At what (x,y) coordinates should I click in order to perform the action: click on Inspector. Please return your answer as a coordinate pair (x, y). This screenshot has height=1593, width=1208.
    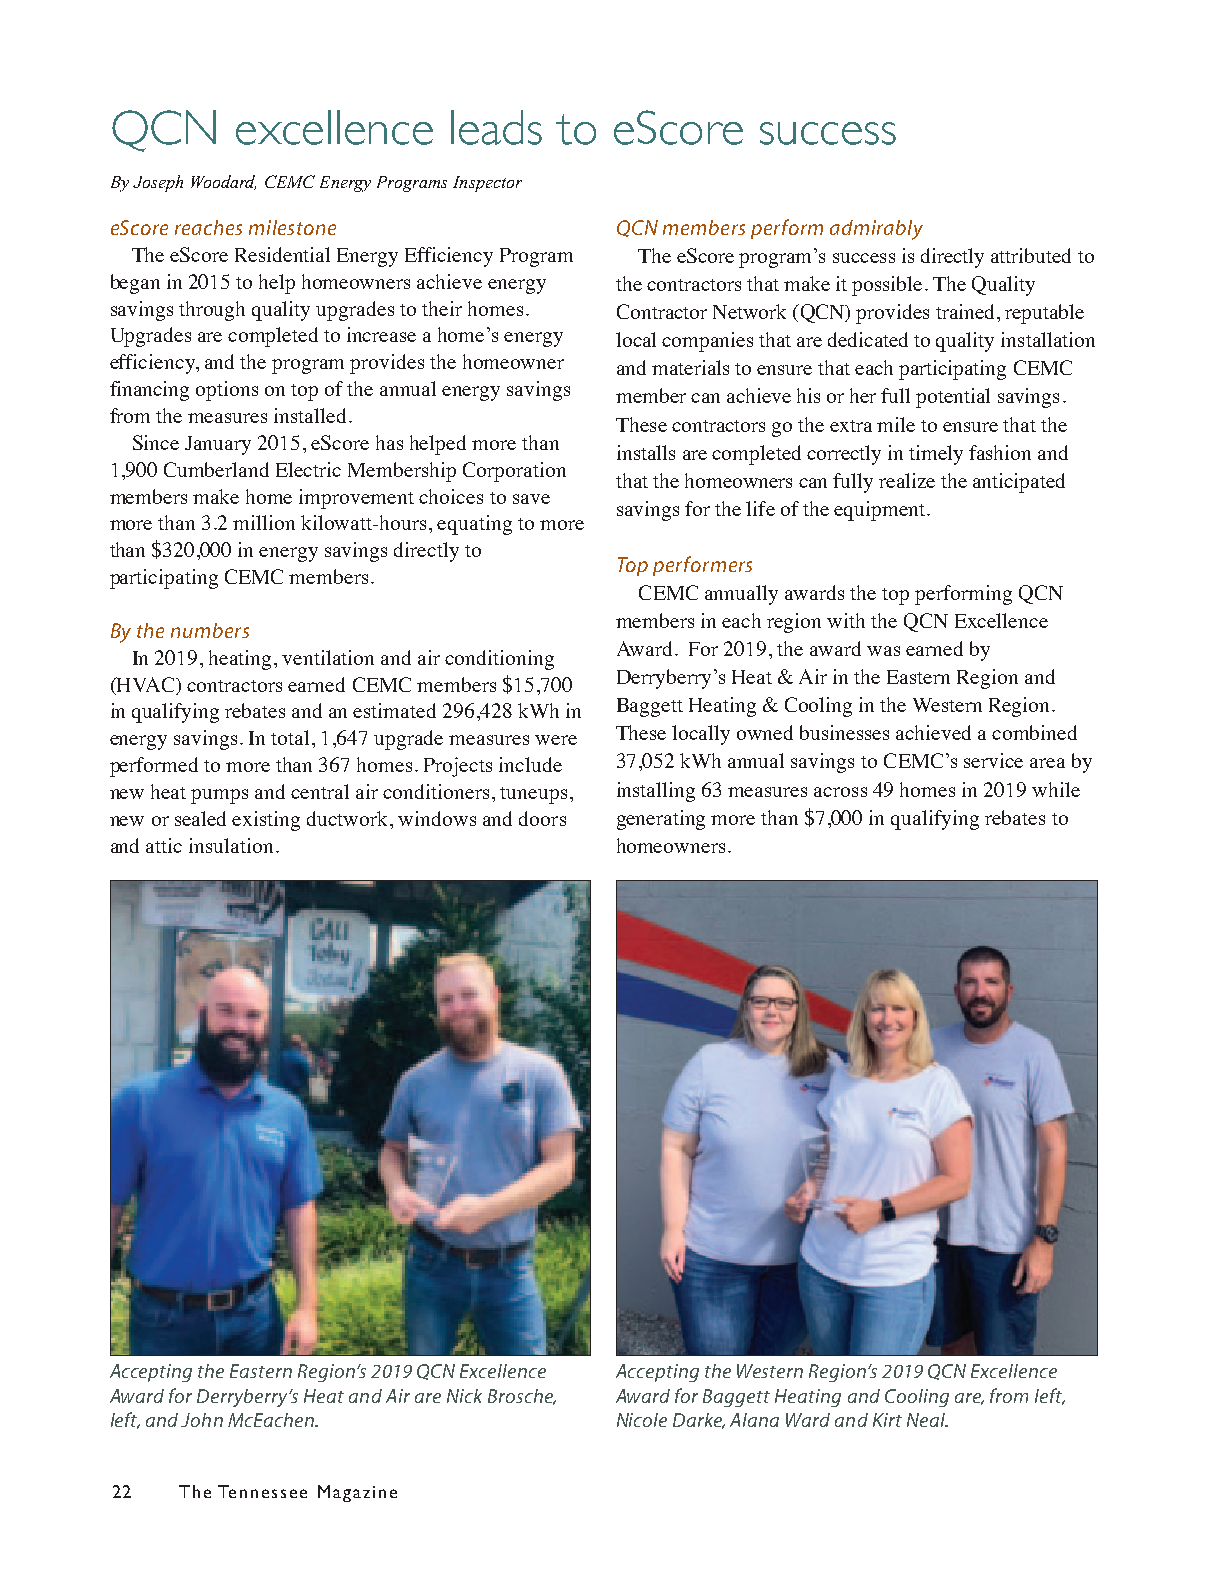
    Looking at the image, I should click on (487, 184).
